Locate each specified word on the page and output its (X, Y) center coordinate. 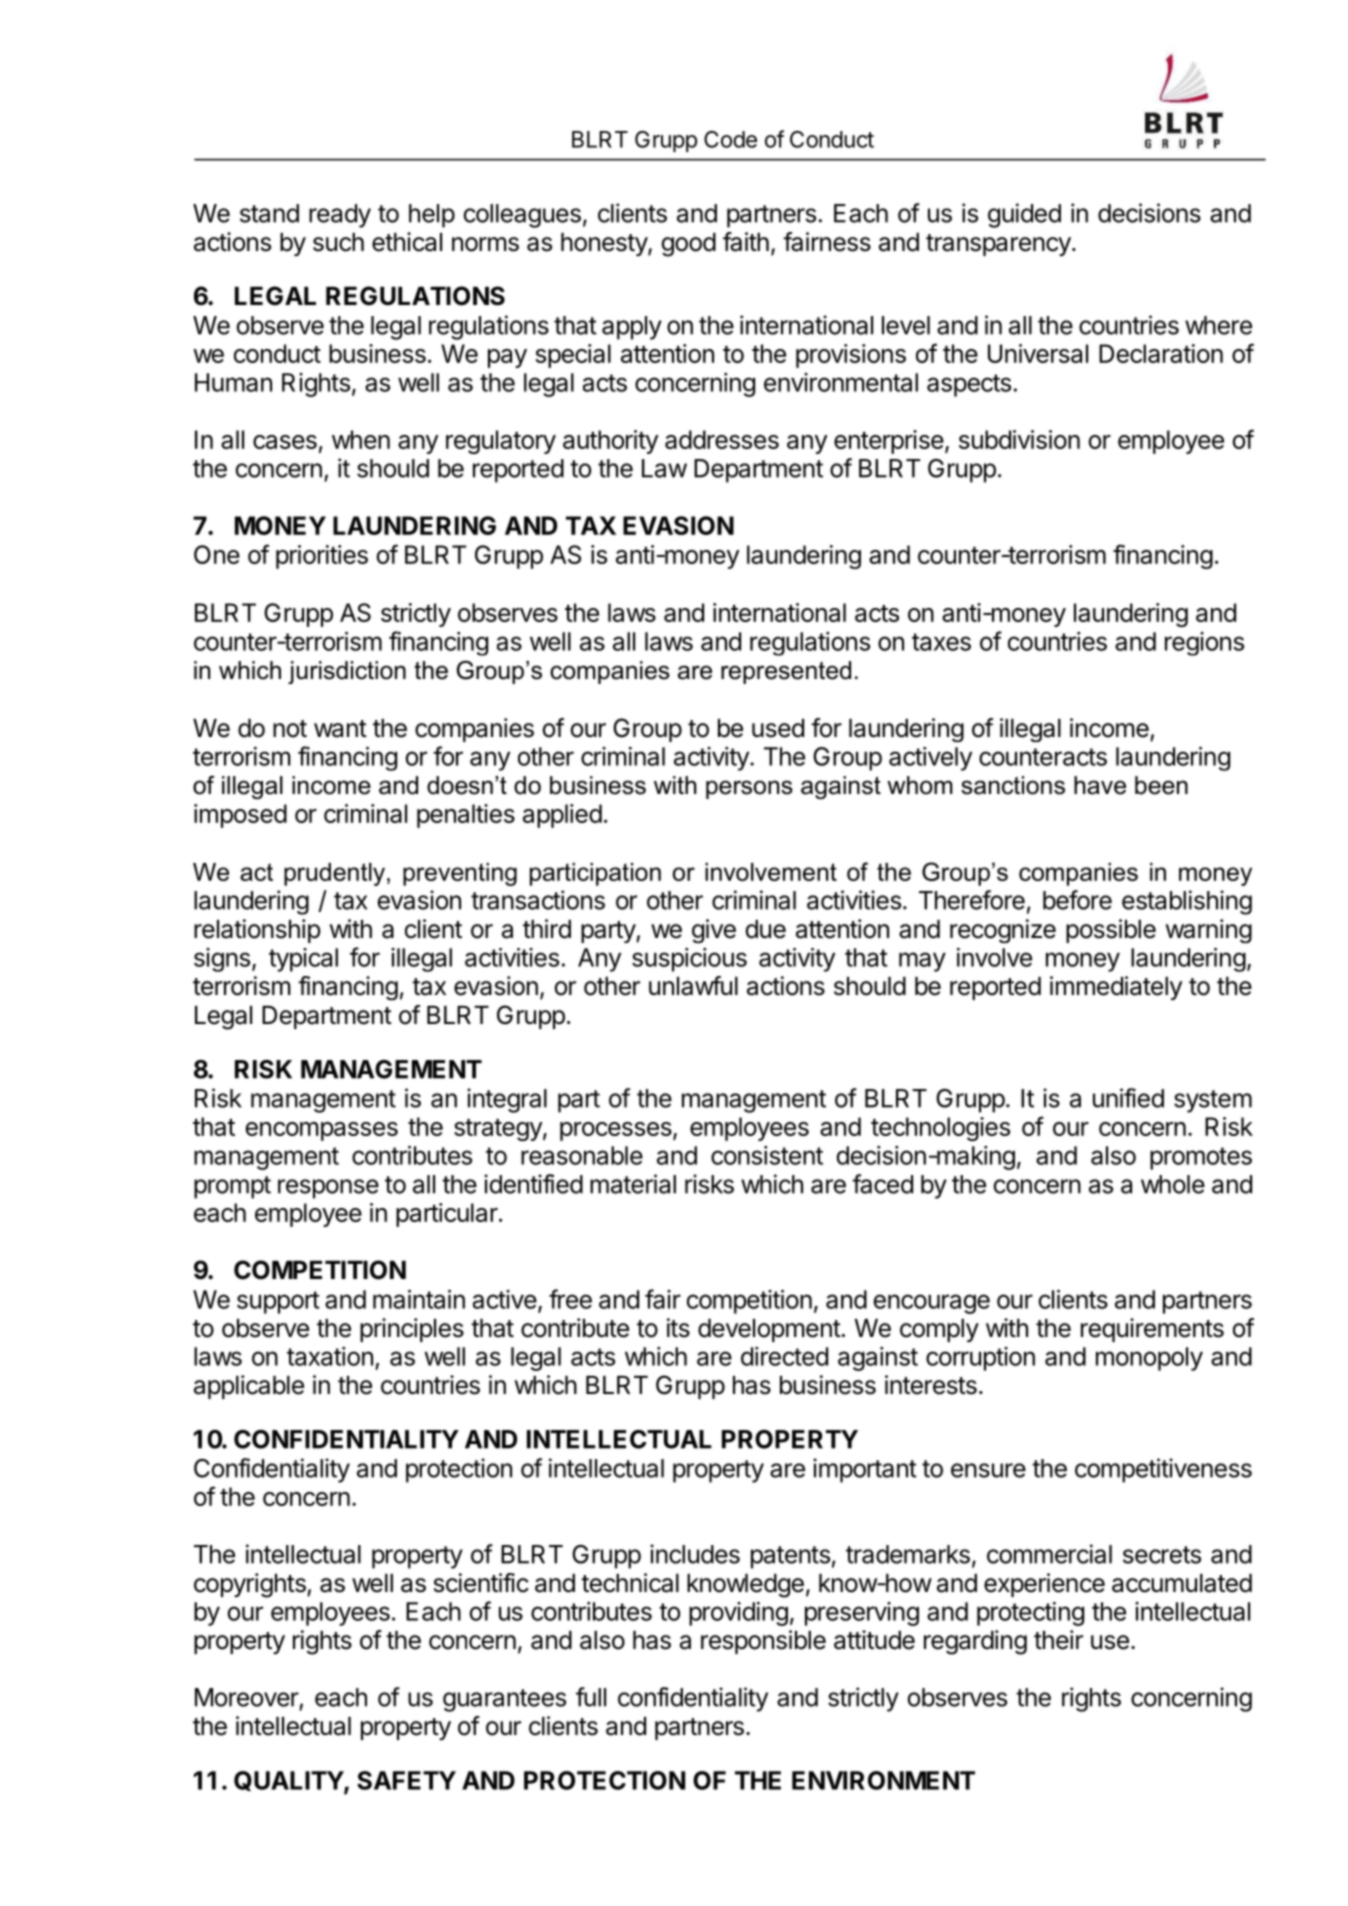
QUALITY (289, 1782)
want (340, 729)
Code (730, 139)
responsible (763, 1642)
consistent (767, 1155)
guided (1024, 215)
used (778, 728)
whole (1173, 1184)
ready (340, 216)
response (328, 1189)
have (1100, 785)
